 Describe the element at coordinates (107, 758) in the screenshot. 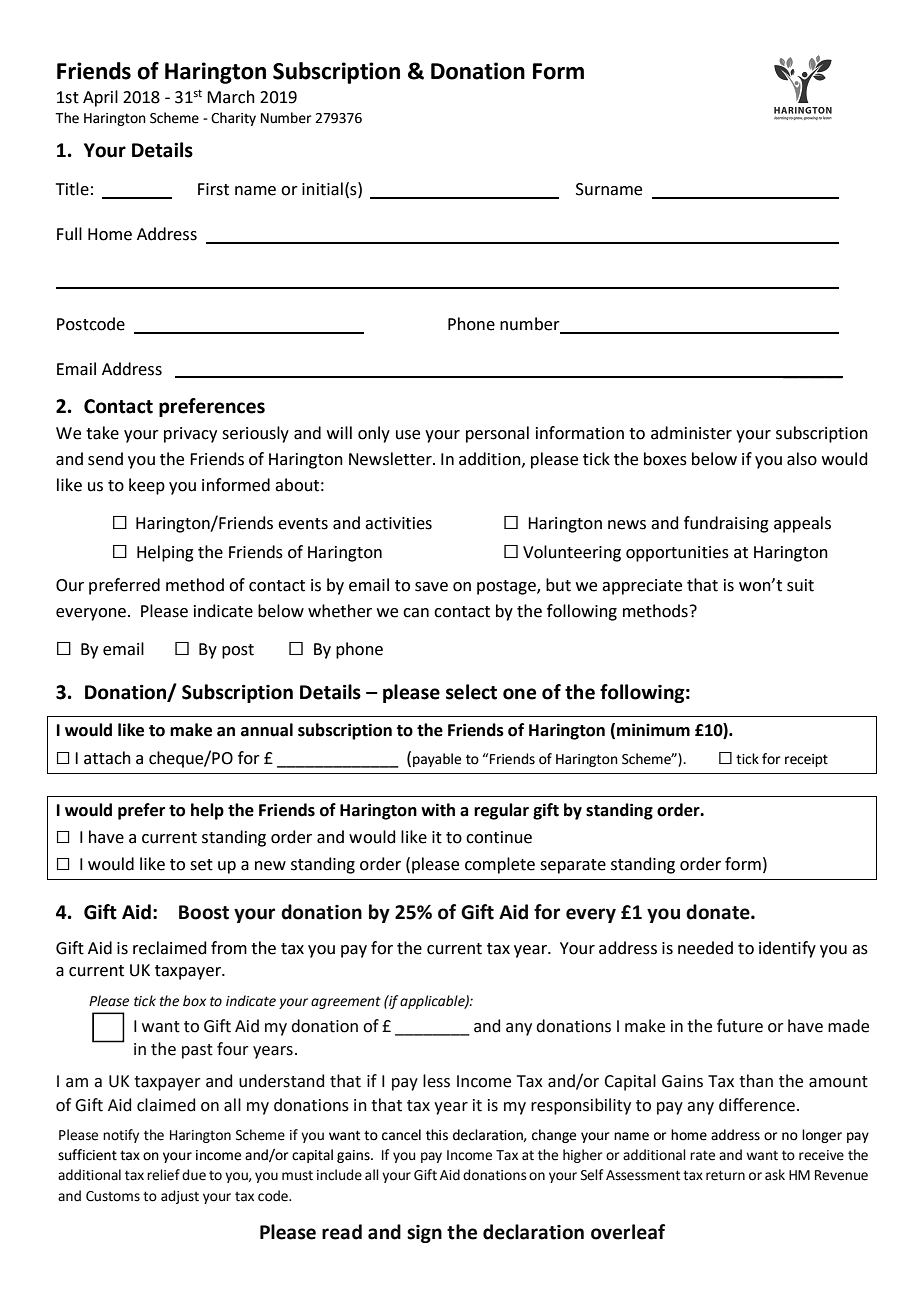

I see `attach` at that location.
